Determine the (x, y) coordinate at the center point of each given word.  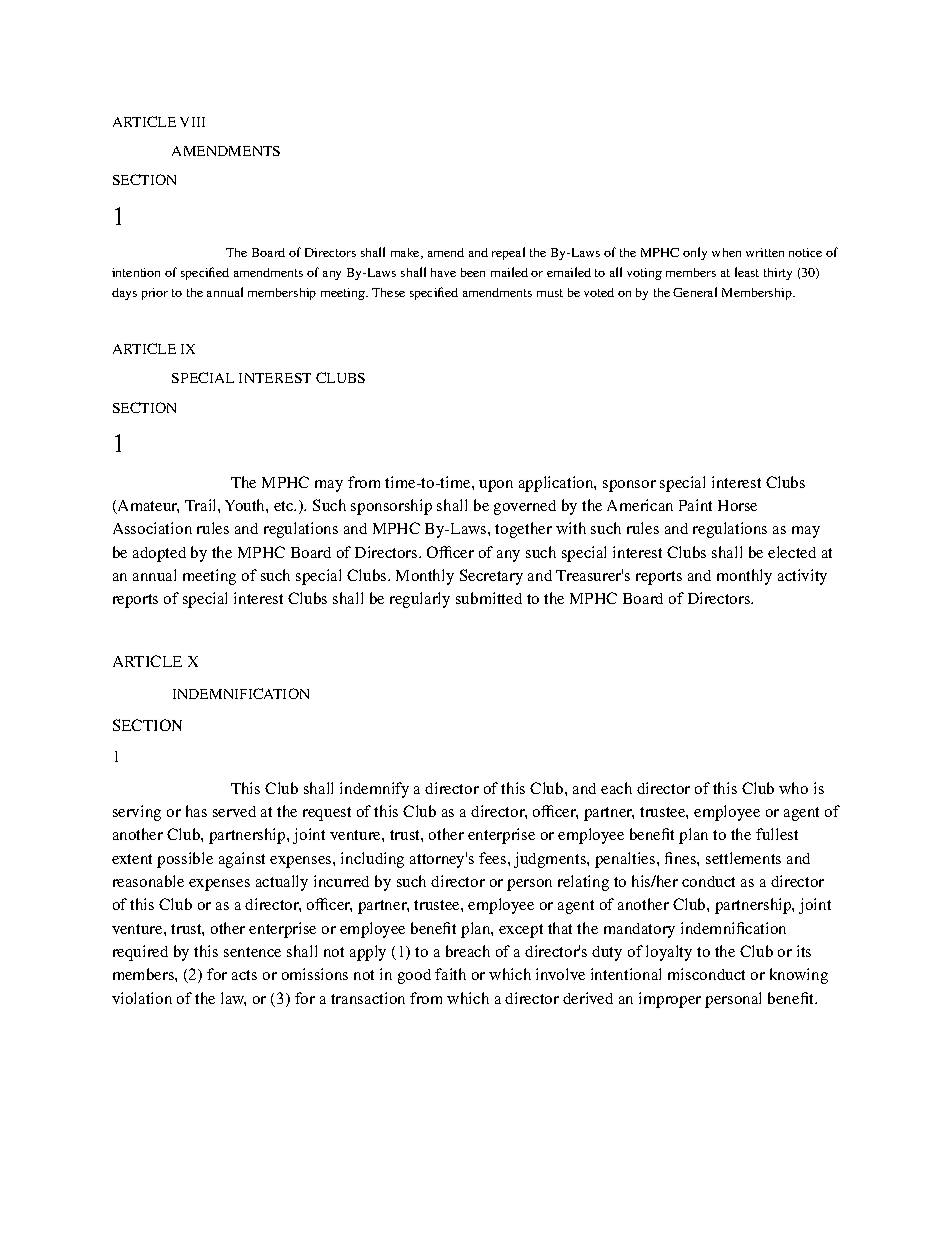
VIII (192, 122)
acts (244, 975)
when (726, 252)
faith (450, 974)
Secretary (491, 577)
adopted (159, 554)
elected (792, 552)
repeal (508, 253)
